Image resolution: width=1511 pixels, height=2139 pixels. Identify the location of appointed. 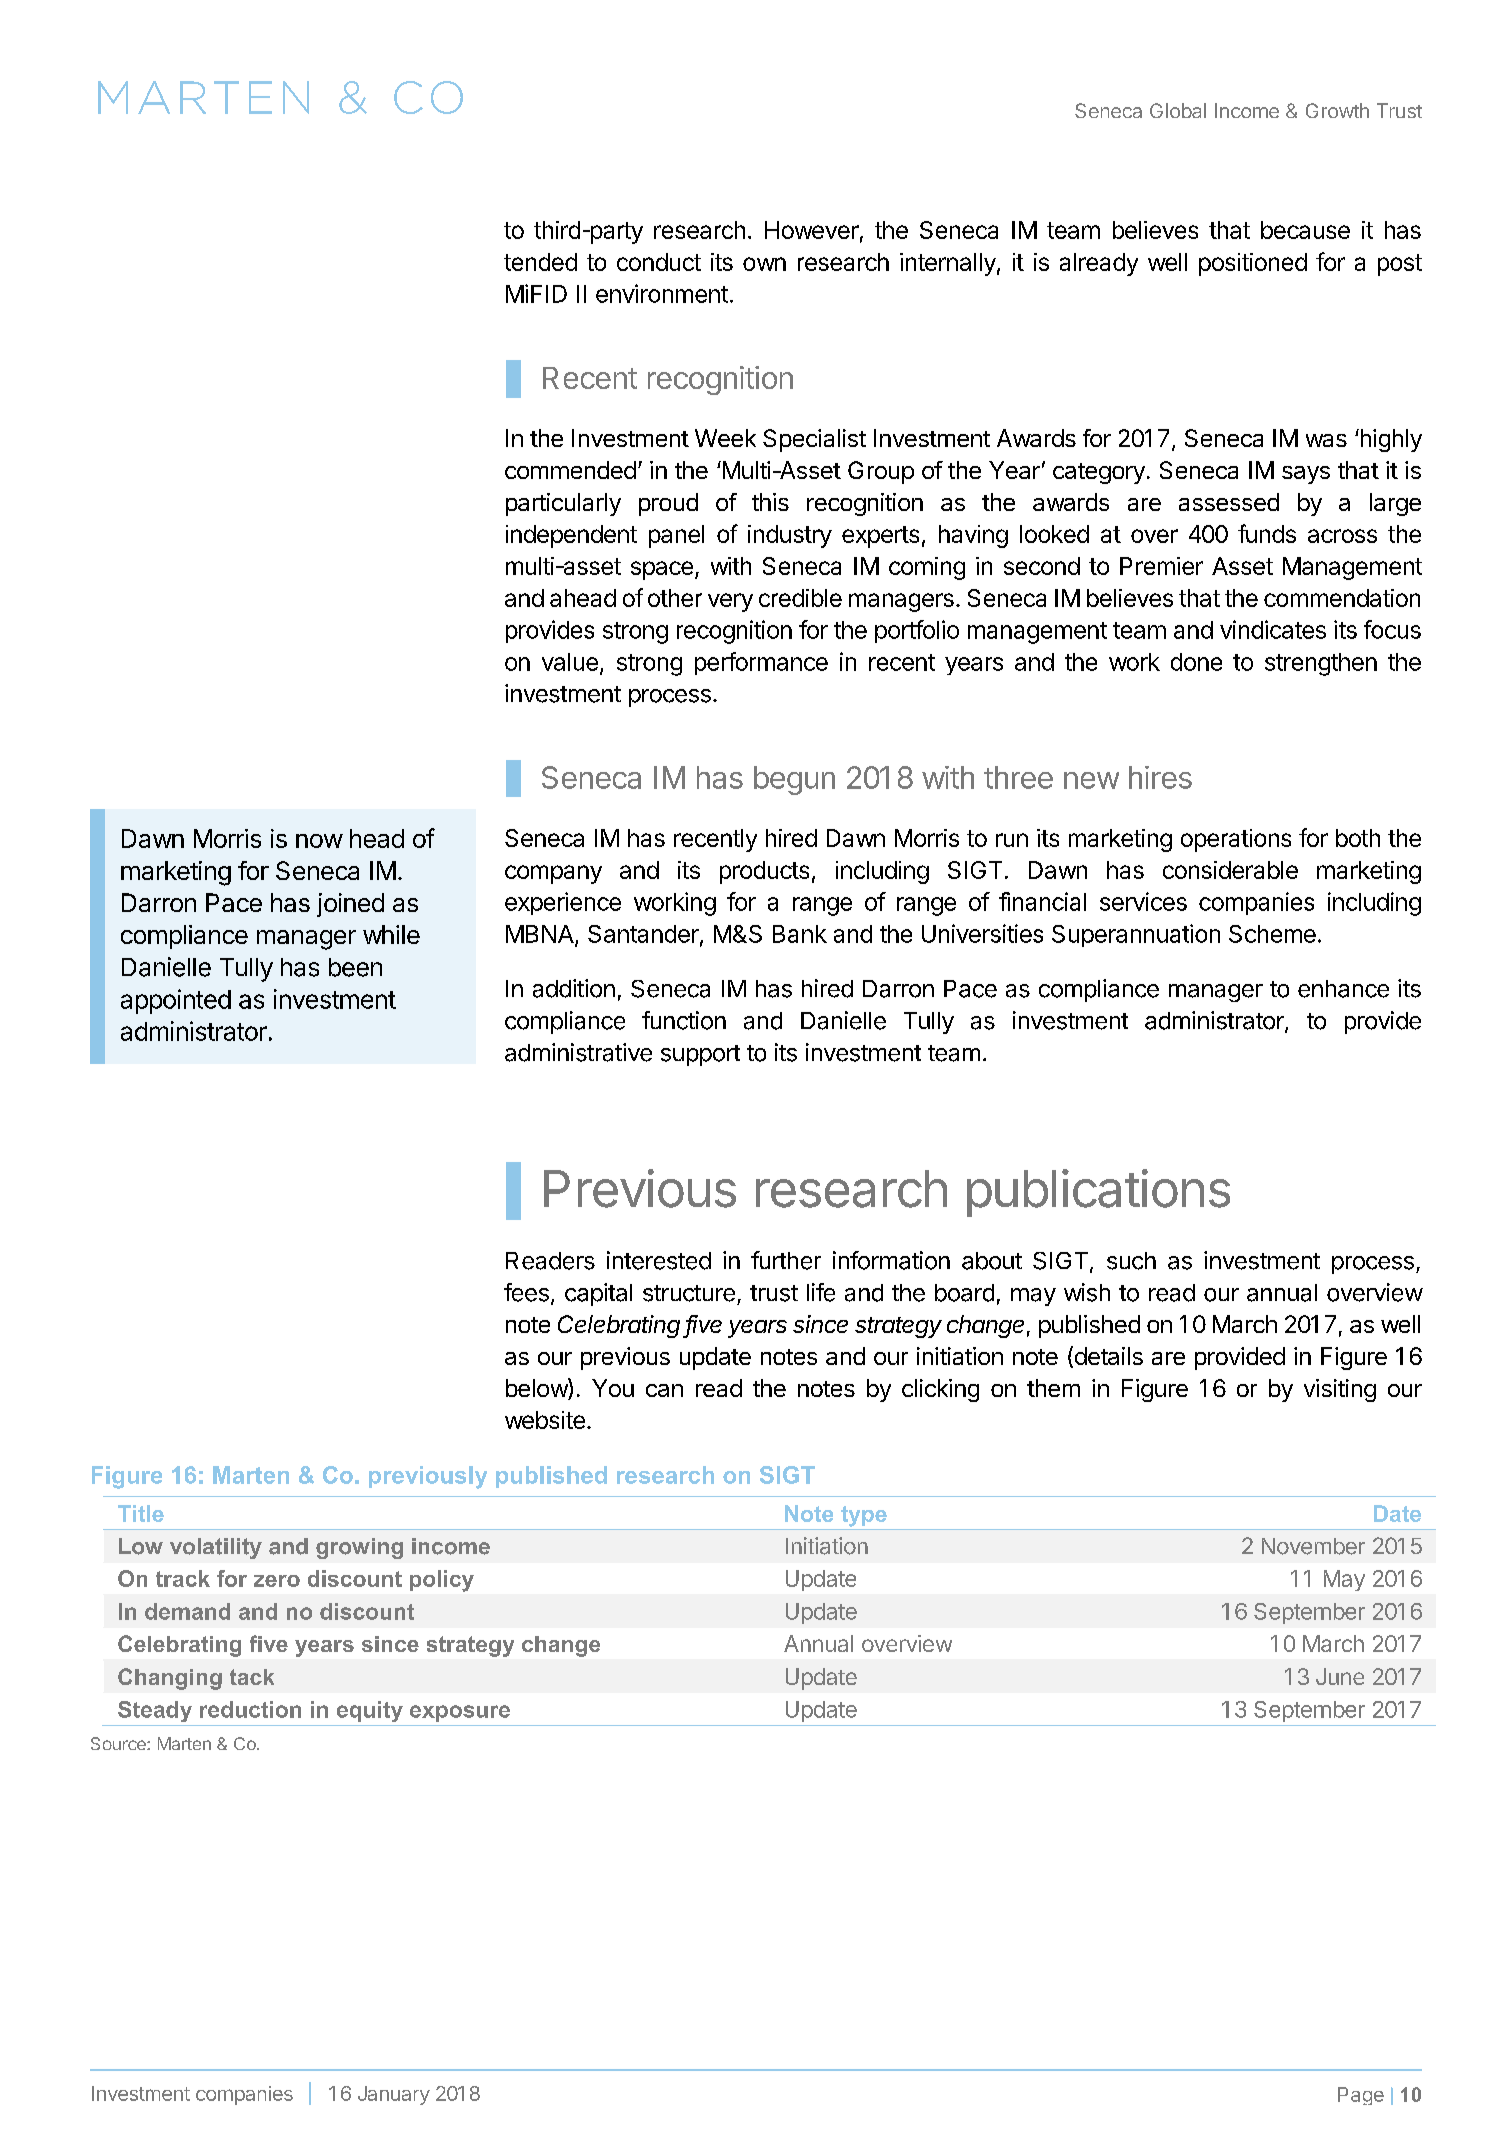
(176, 1001).
